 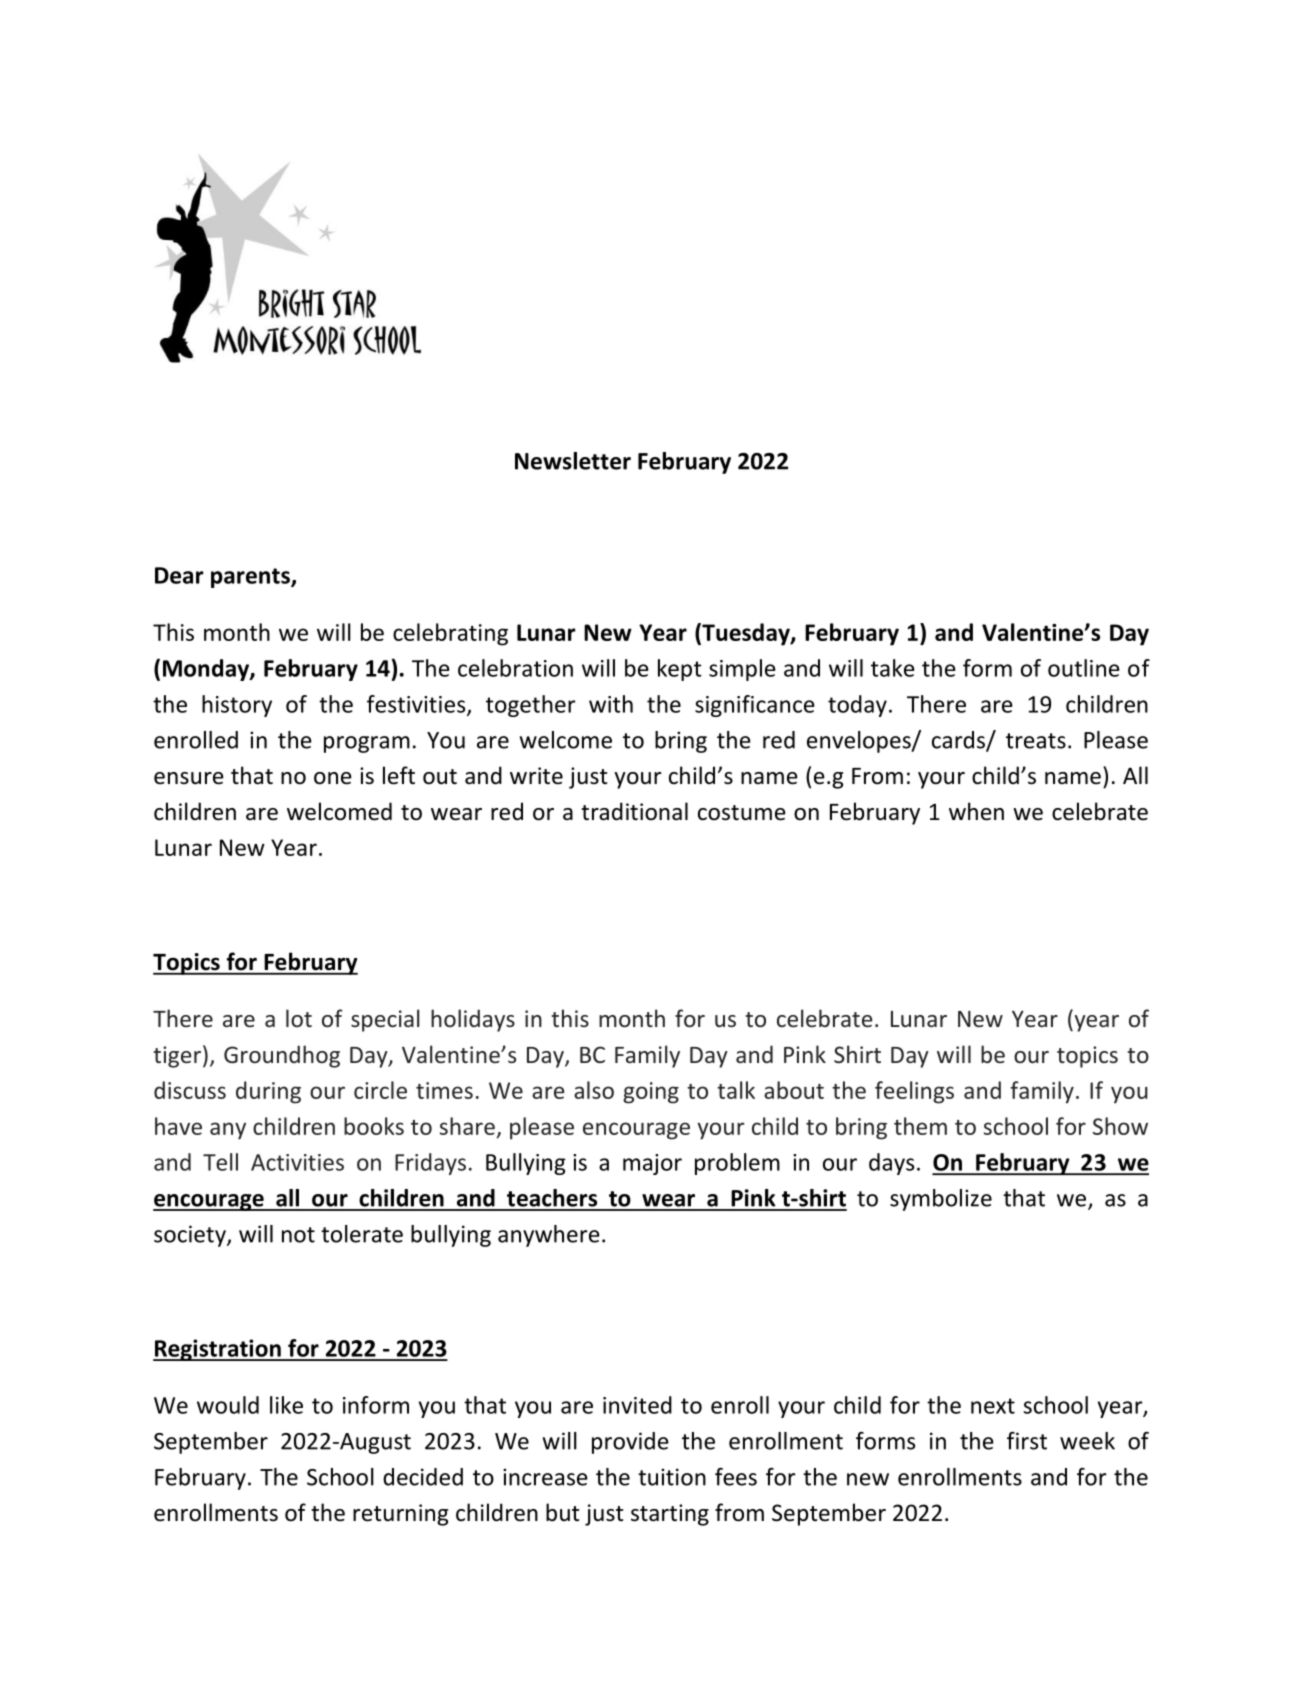 What do you see at coordinates (651, 1093) in the screenshot?
I see `going` at bounding box center [651, 1093].
